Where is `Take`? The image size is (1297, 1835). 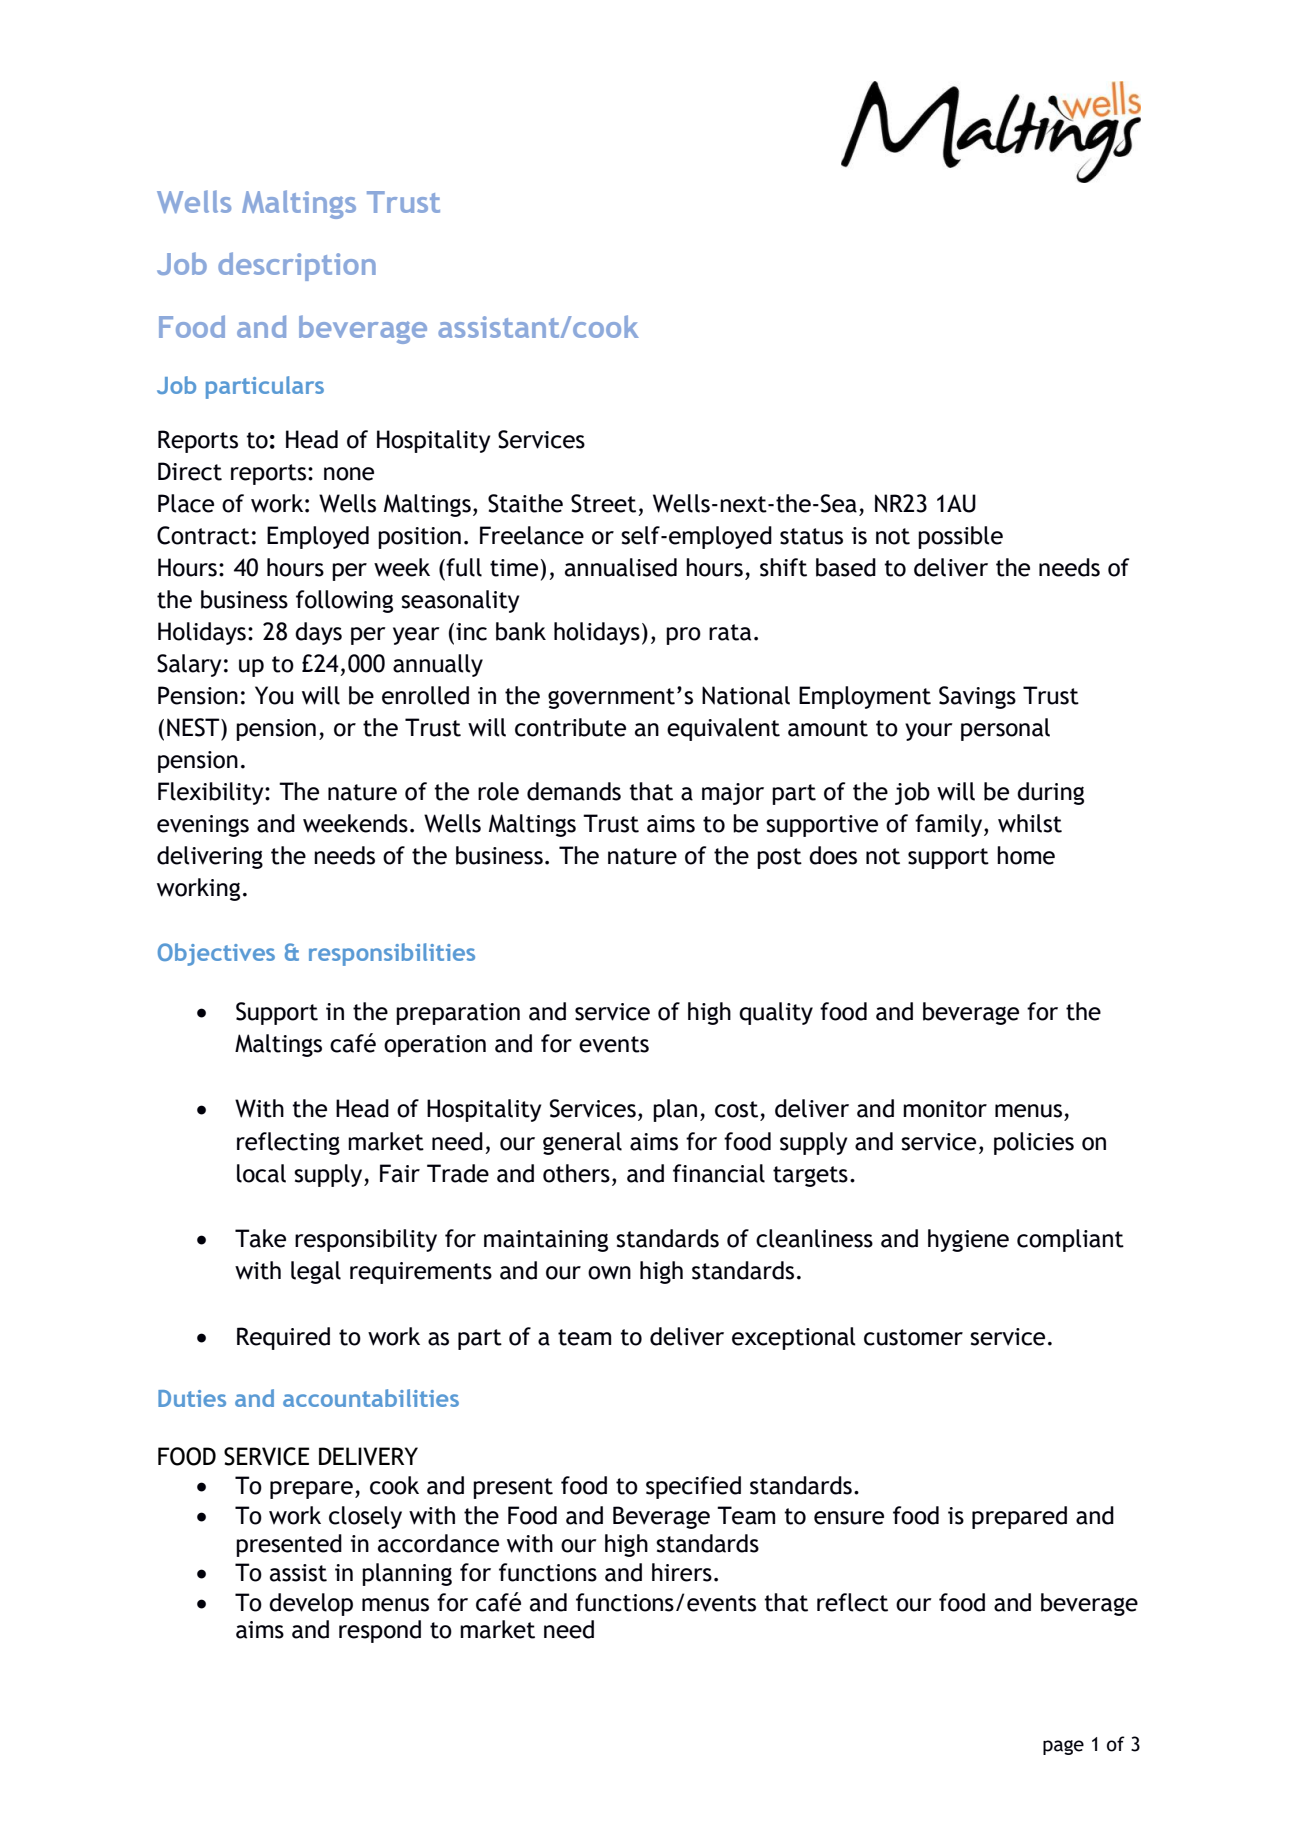
Take is located at coordinates (260, 1238).
